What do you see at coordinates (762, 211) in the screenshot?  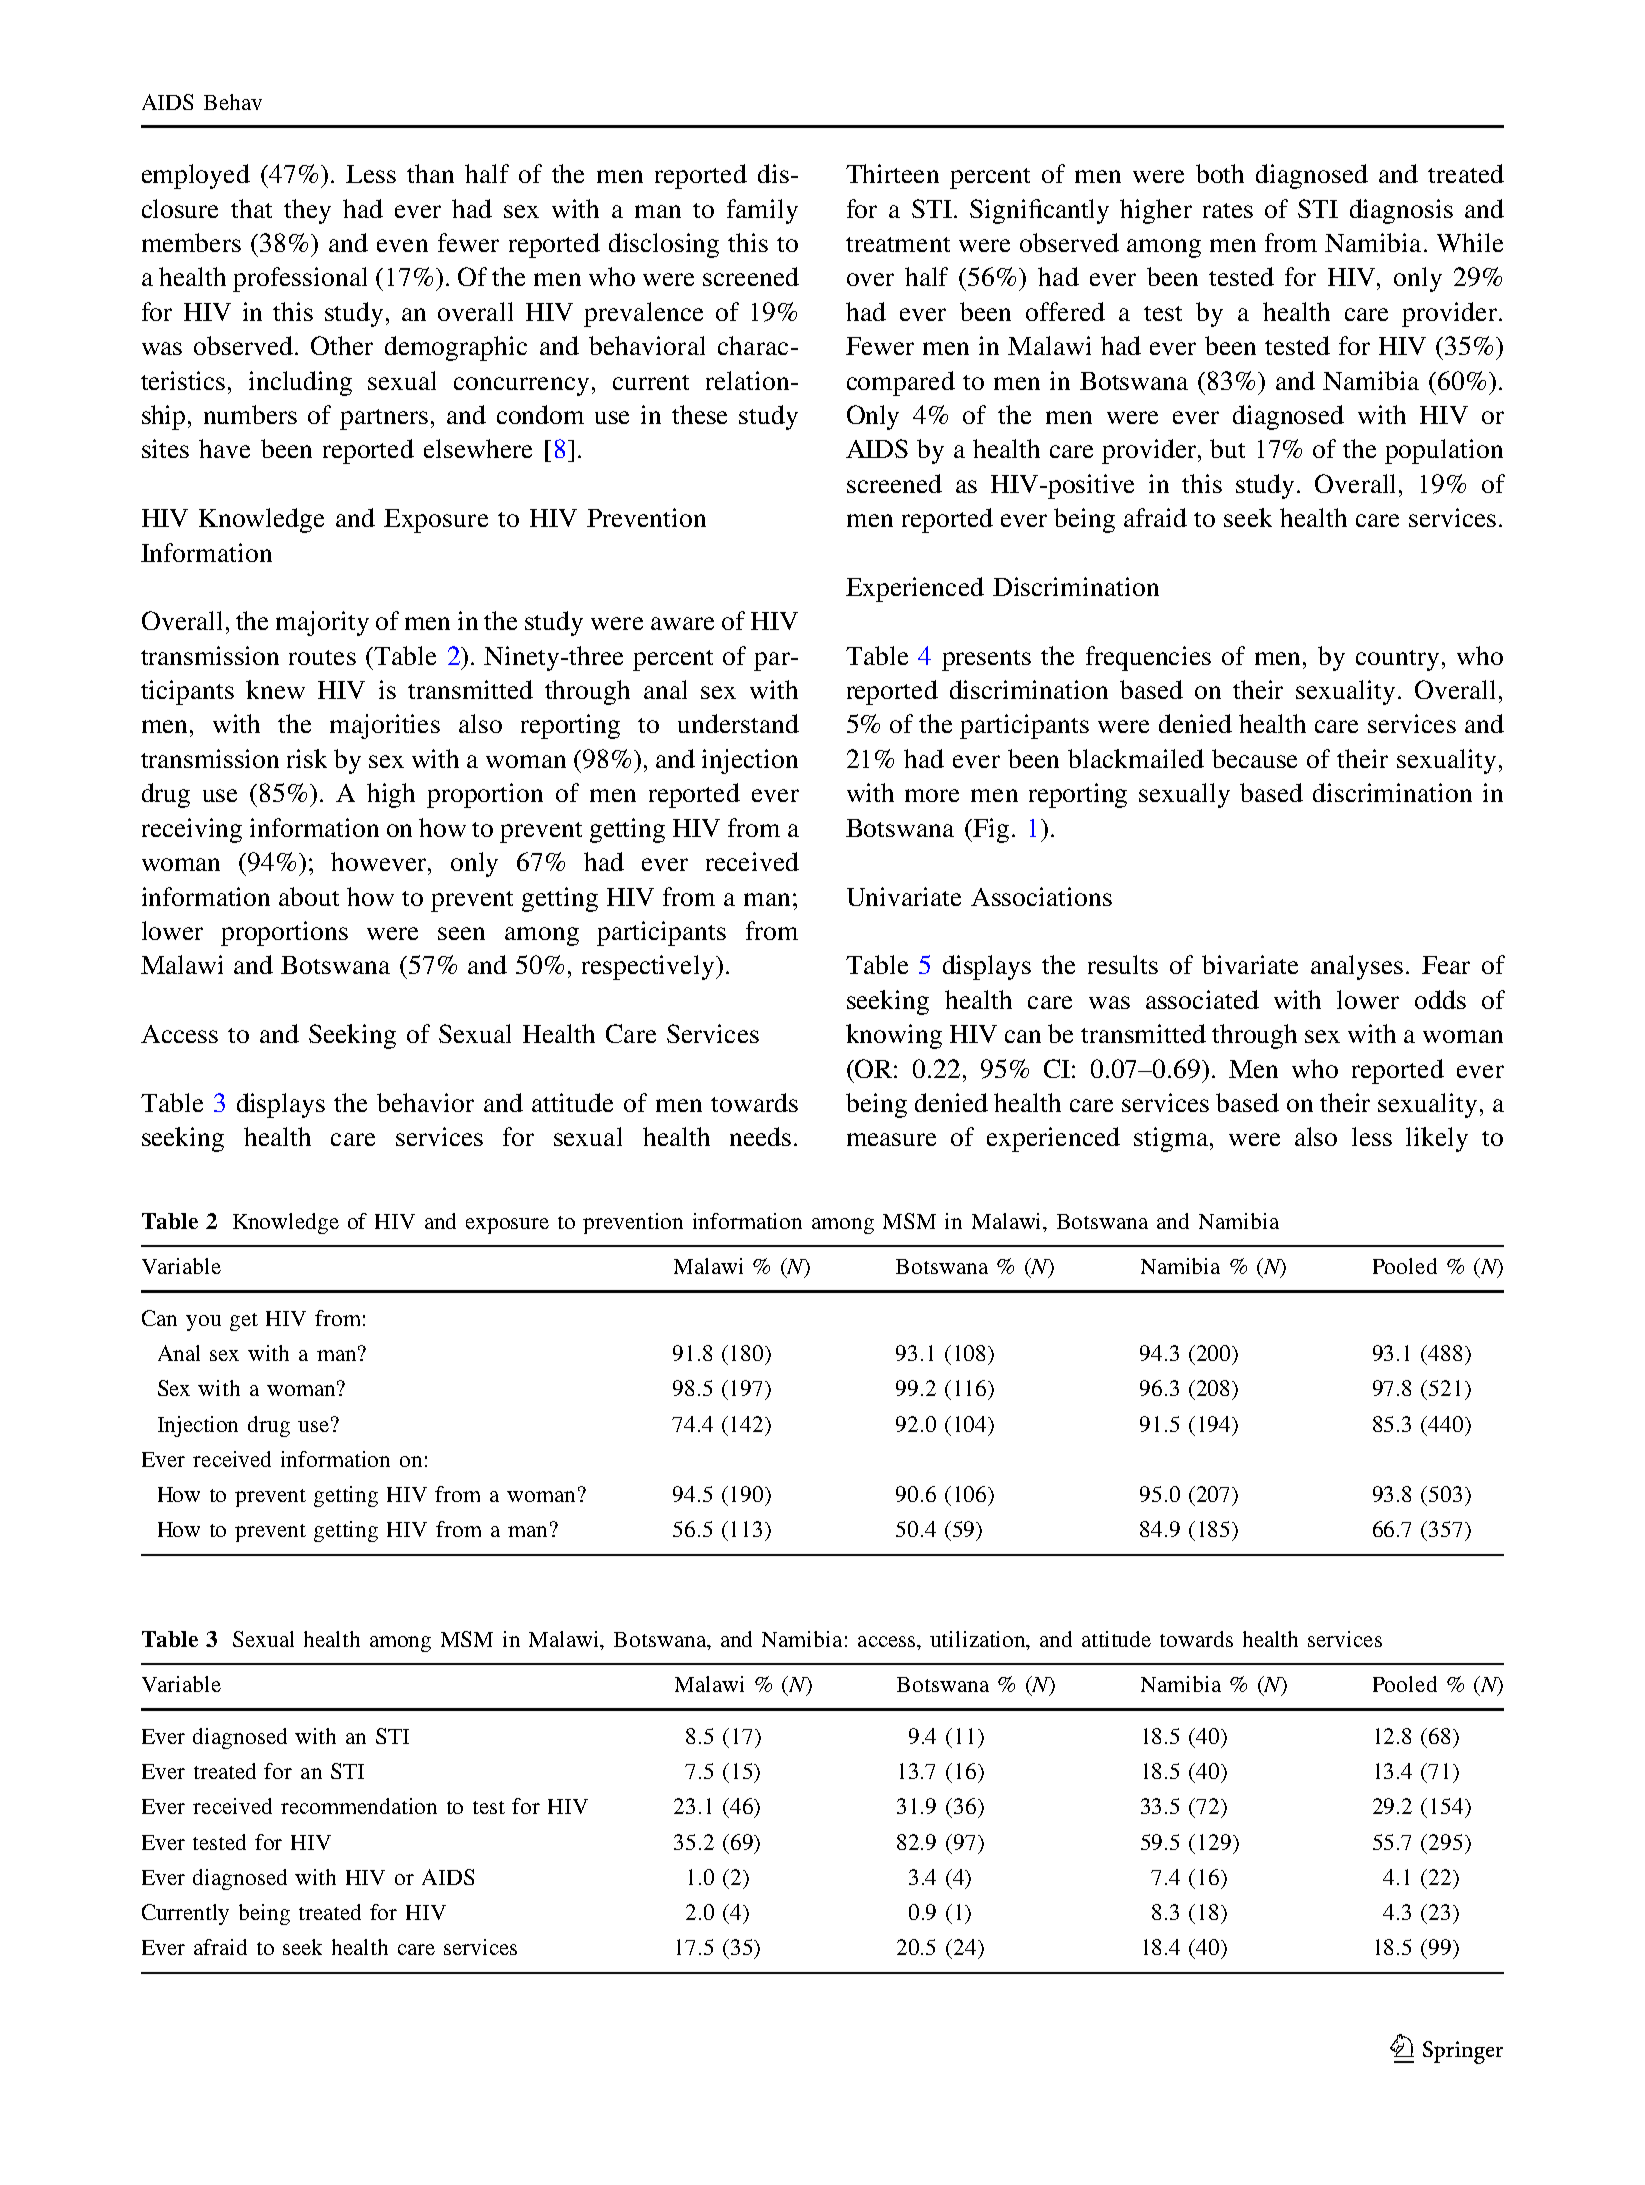 I see `family` at bounding box center [762, 211].
